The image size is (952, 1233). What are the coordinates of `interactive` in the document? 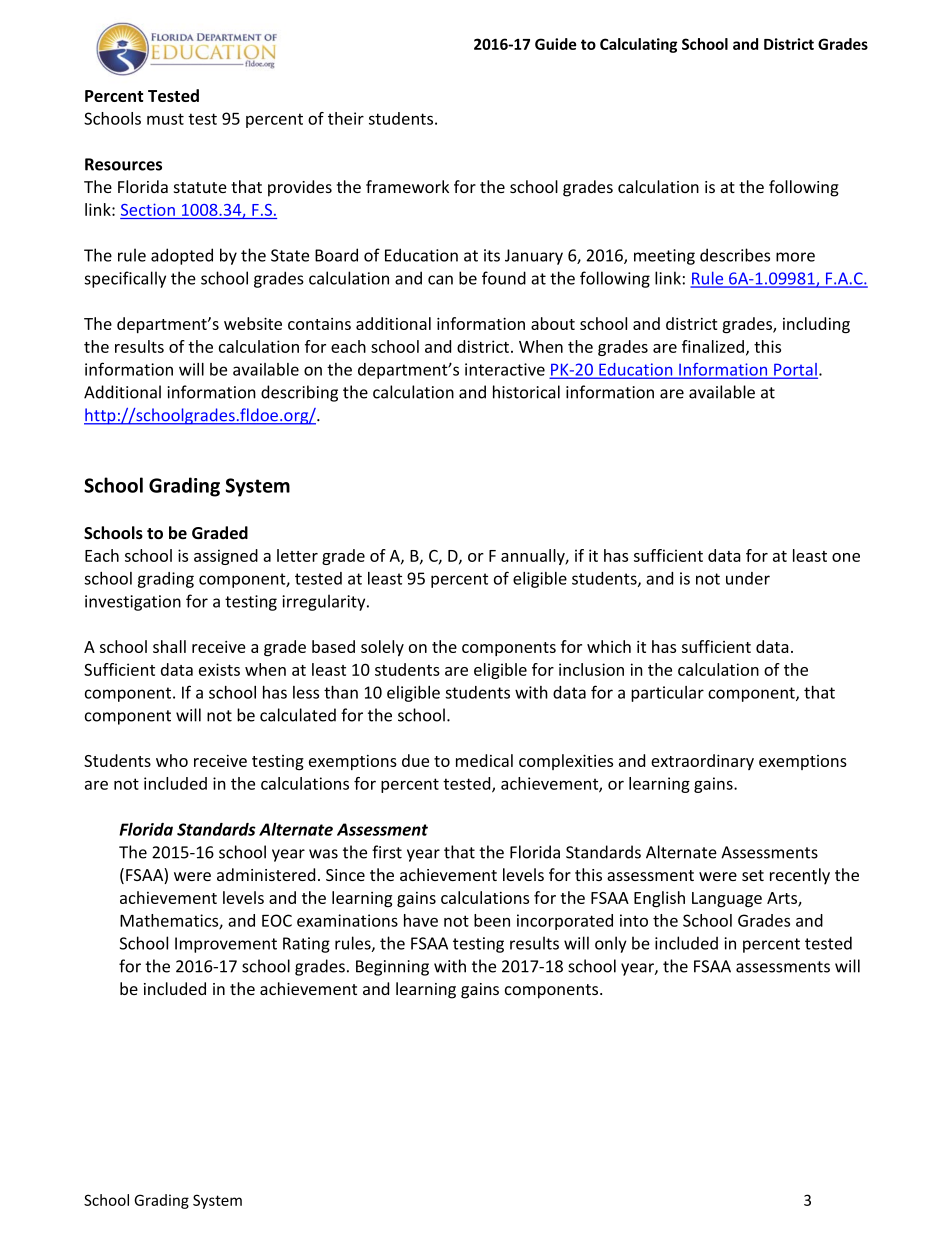 It's located at (505, 369).
